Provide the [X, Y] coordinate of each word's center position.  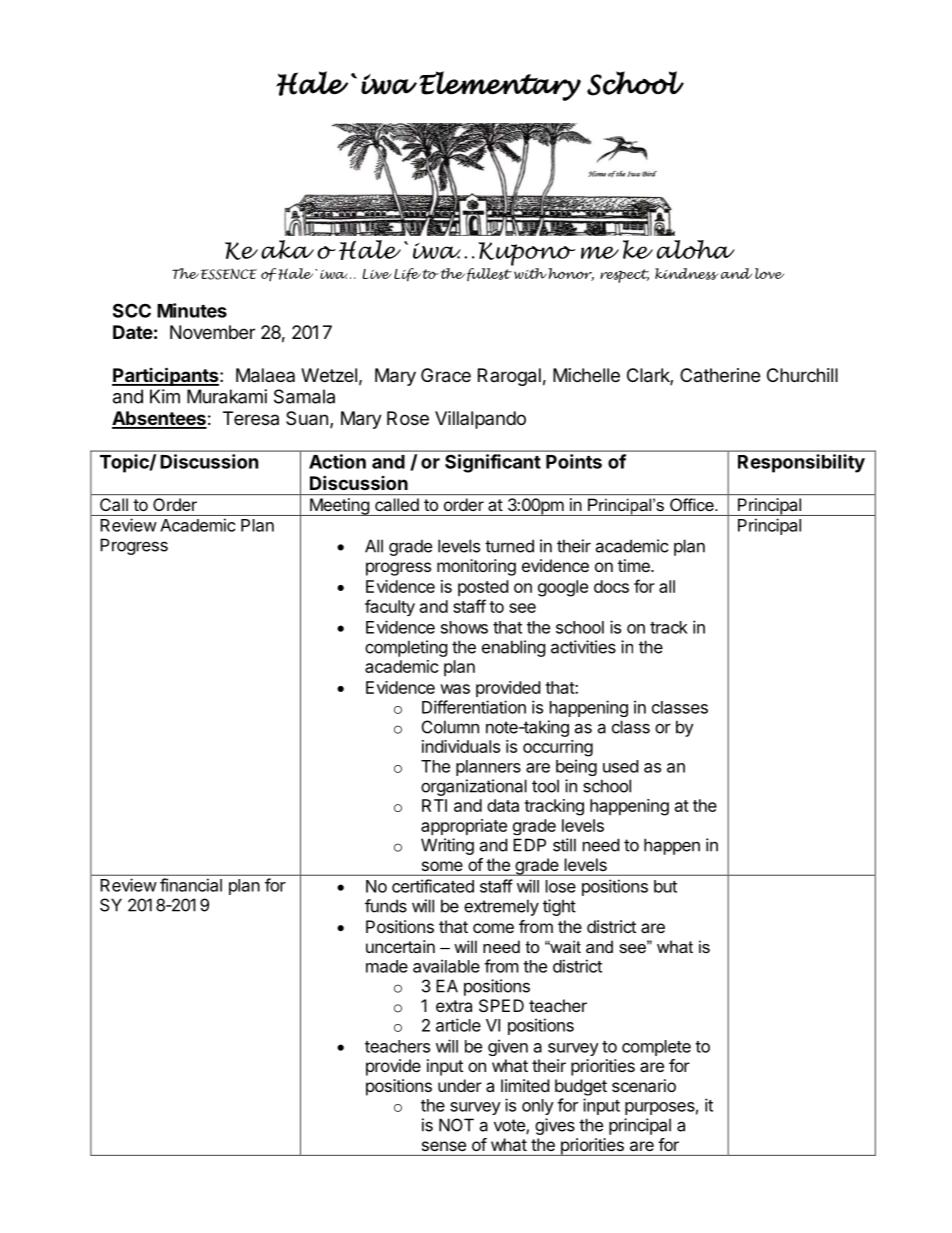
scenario [644, 1085]
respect [624, 276]
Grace [446, 375]
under [460, 1085]
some [442, 866]
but [665, 886]
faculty [390, 607]
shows [464, 627]
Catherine [720, 375]
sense [444, 1146]
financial [191, 885]
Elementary [500, 86]
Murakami [227, 396]
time [635, 565]
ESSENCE [227, 274]
